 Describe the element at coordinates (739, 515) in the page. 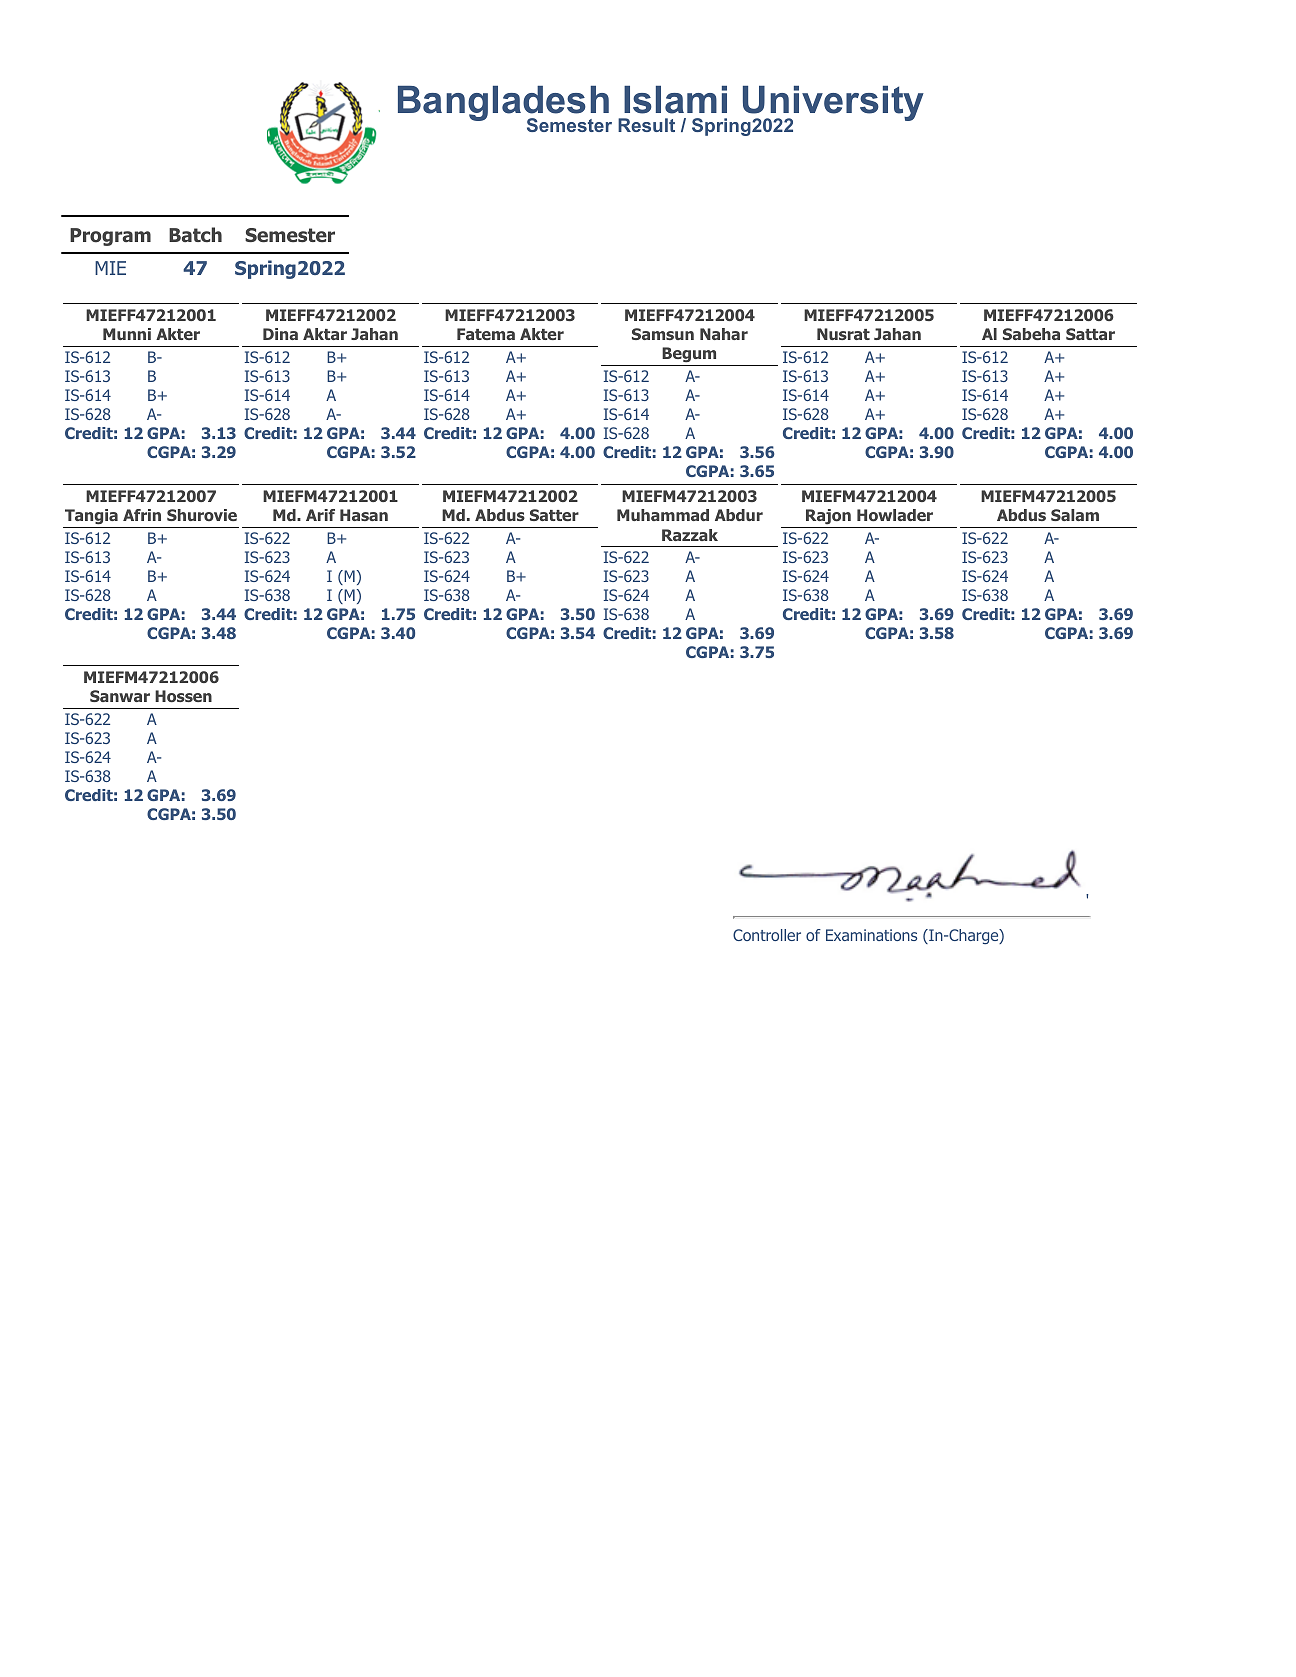

I see `Abdur` at that location.
